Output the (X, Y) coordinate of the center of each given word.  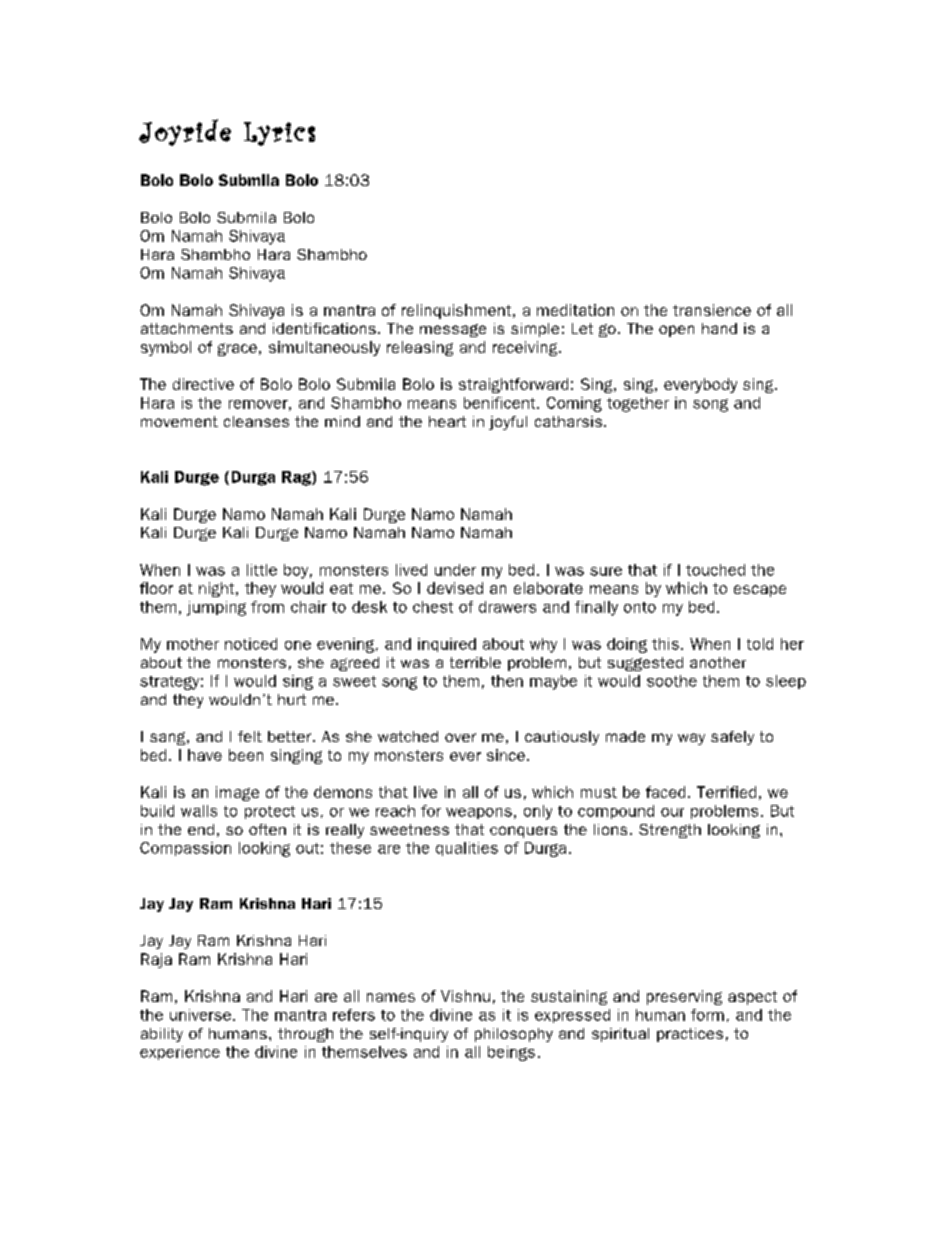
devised (455, 588)
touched (715, 570)
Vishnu (465, 996)
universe (200, 1015)
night (218, 589)
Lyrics (279, 134)
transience (712, 310)
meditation (575, 310)
